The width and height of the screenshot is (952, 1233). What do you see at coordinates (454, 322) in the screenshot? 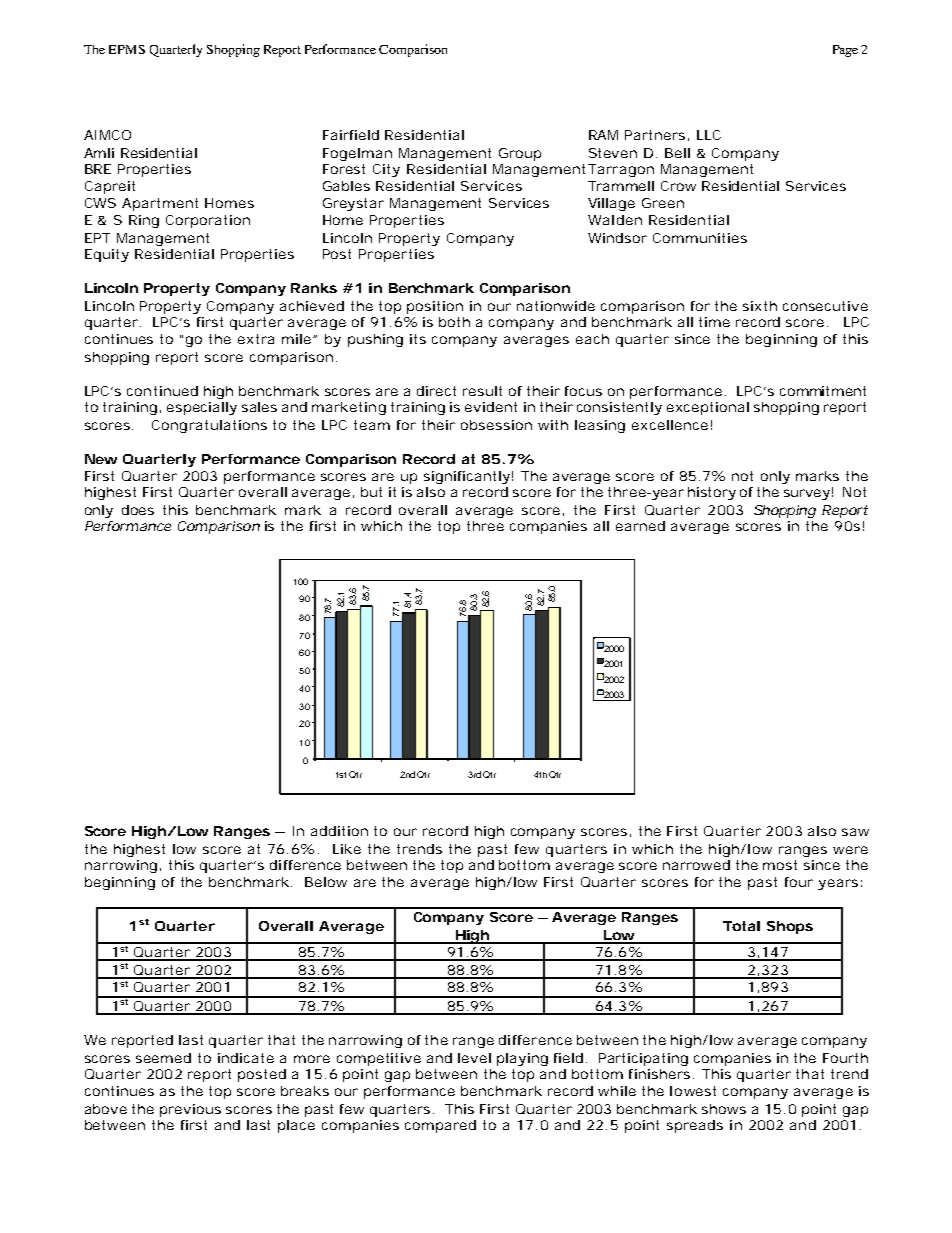
I see `both` at bounding box center [454, 322].
